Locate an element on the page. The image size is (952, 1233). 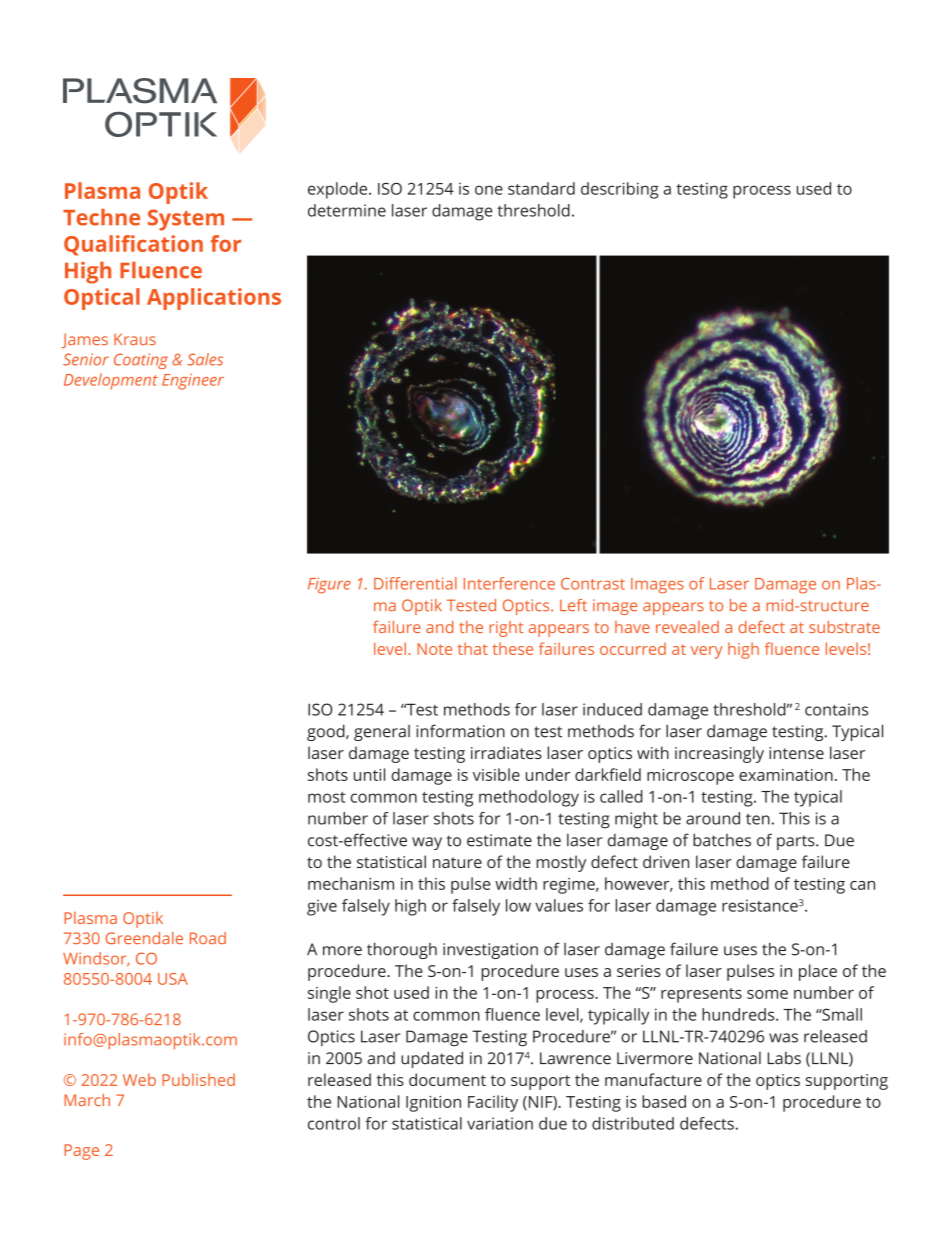
Contrast is located at coordinates (593, 584).
